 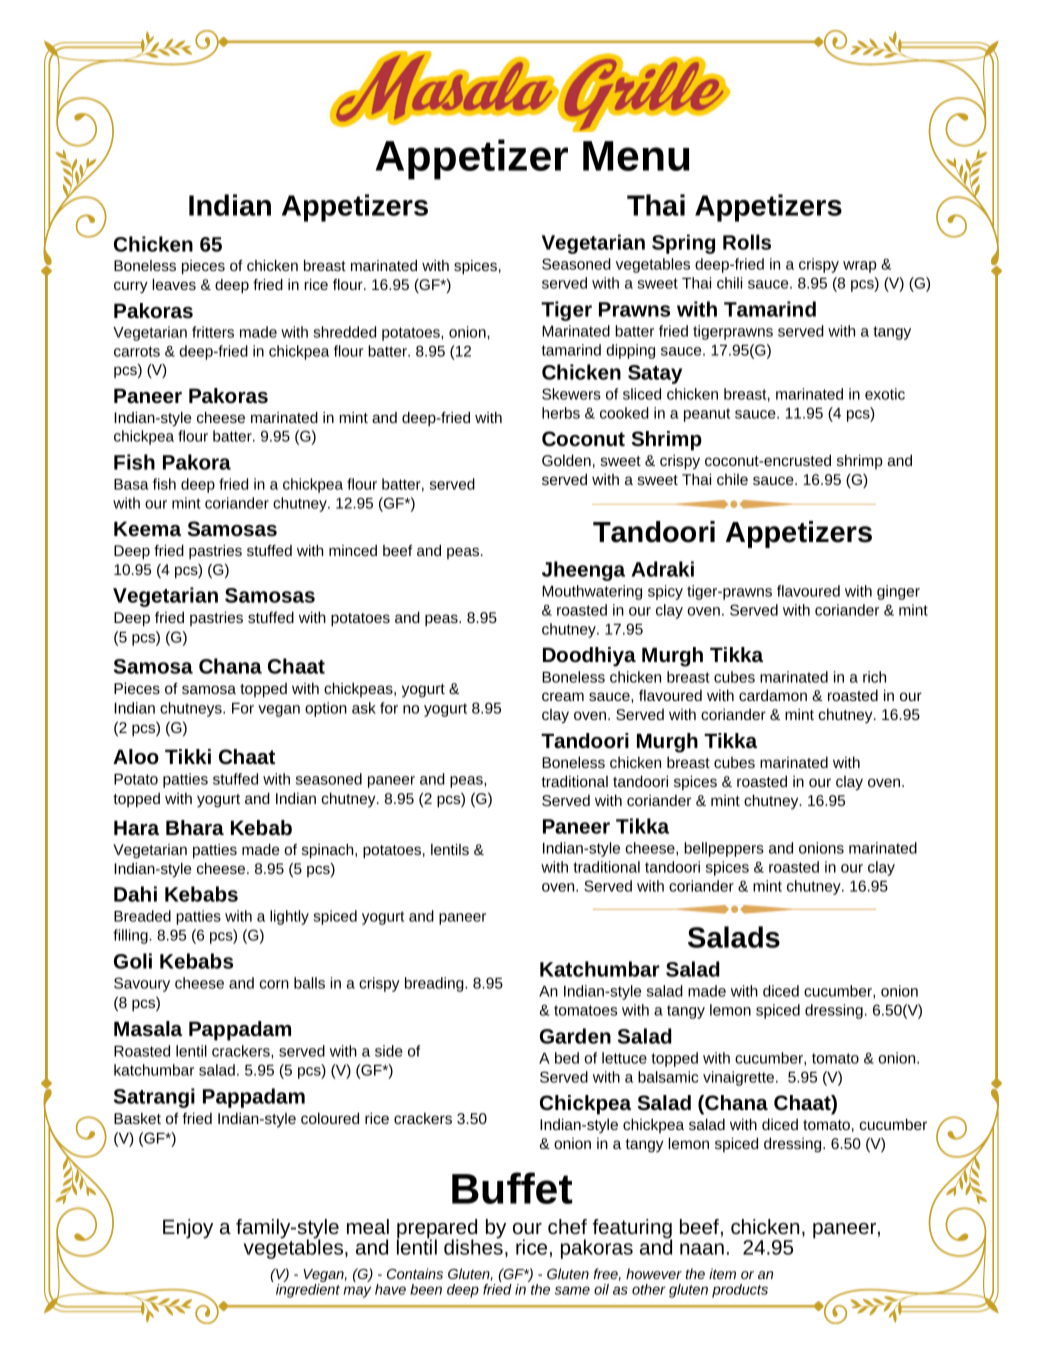 What do you see at coordinates (289, 917) in the screenshot?
I see `lightly` at bounding box center [289, 917].
